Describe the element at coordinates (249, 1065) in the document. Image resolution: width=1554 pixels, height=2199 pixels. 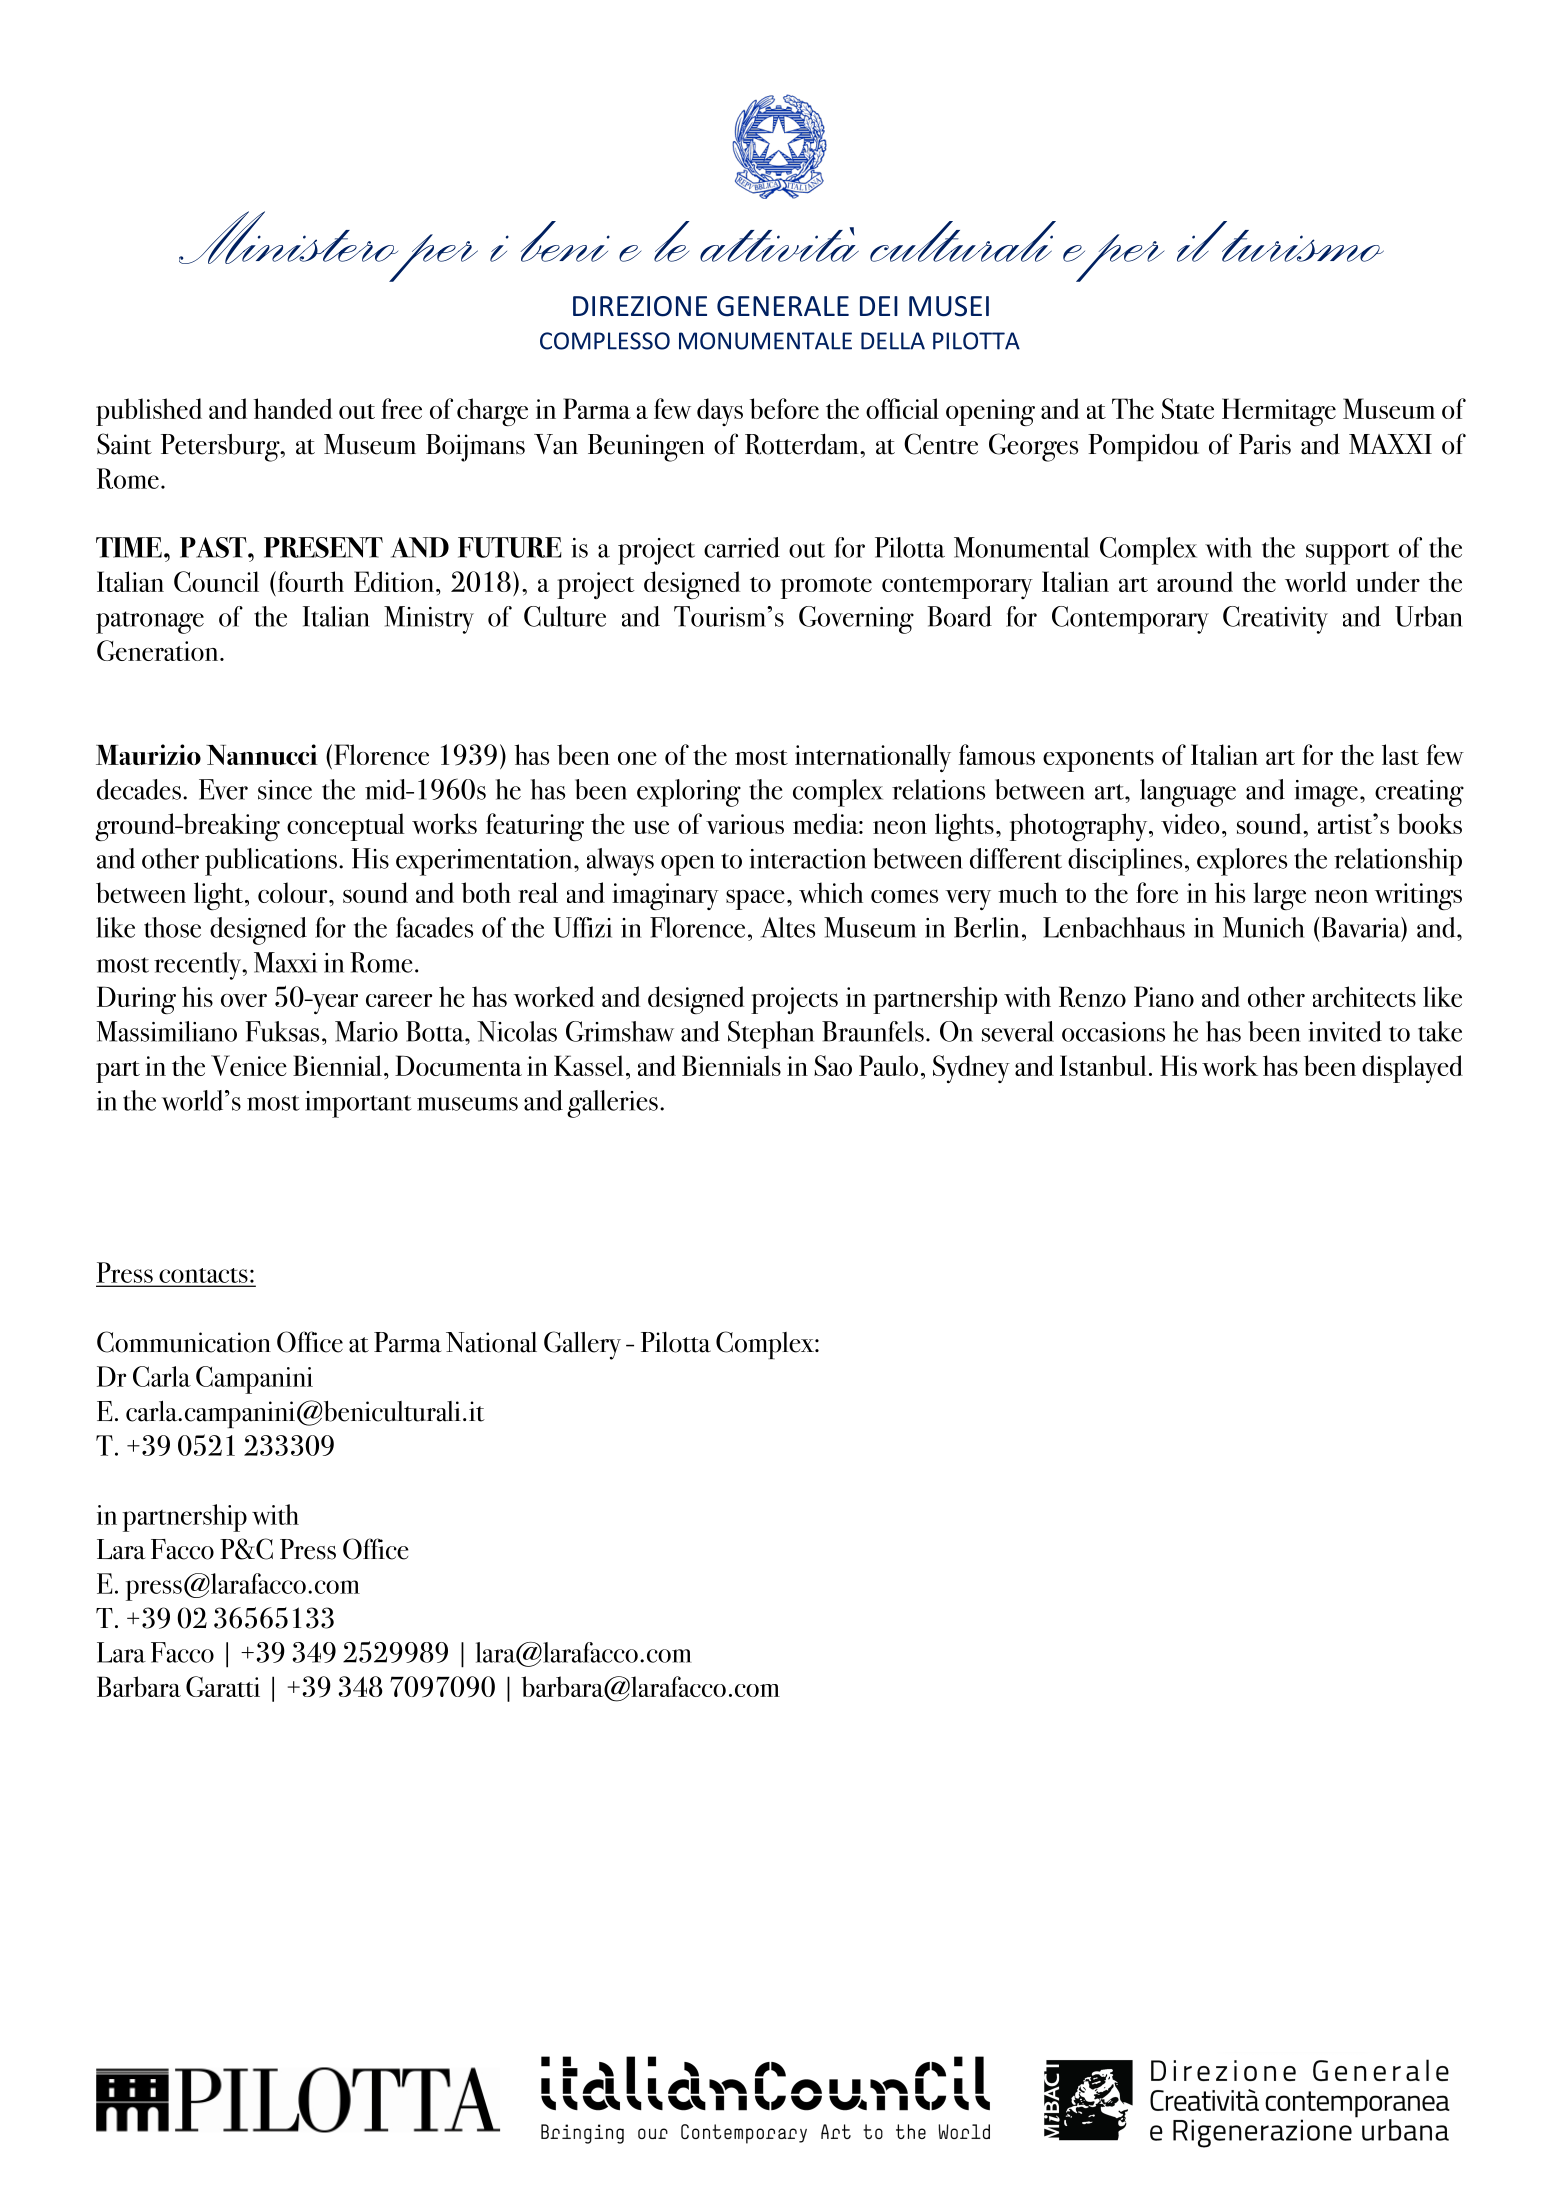
I see `Venice` at that location.
